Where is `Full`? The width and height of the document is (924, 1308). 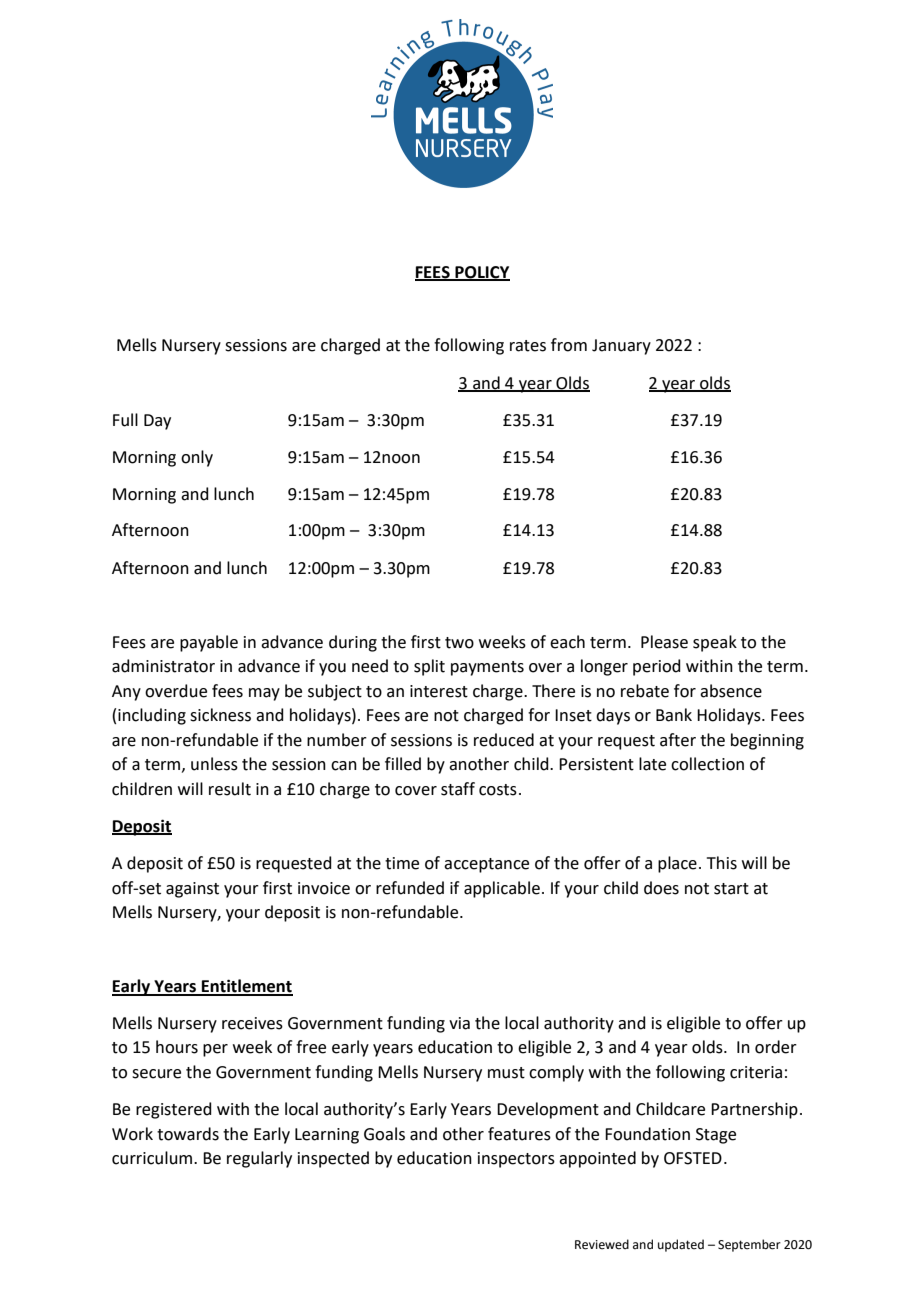
Full is located at coordinates (125, 420).
